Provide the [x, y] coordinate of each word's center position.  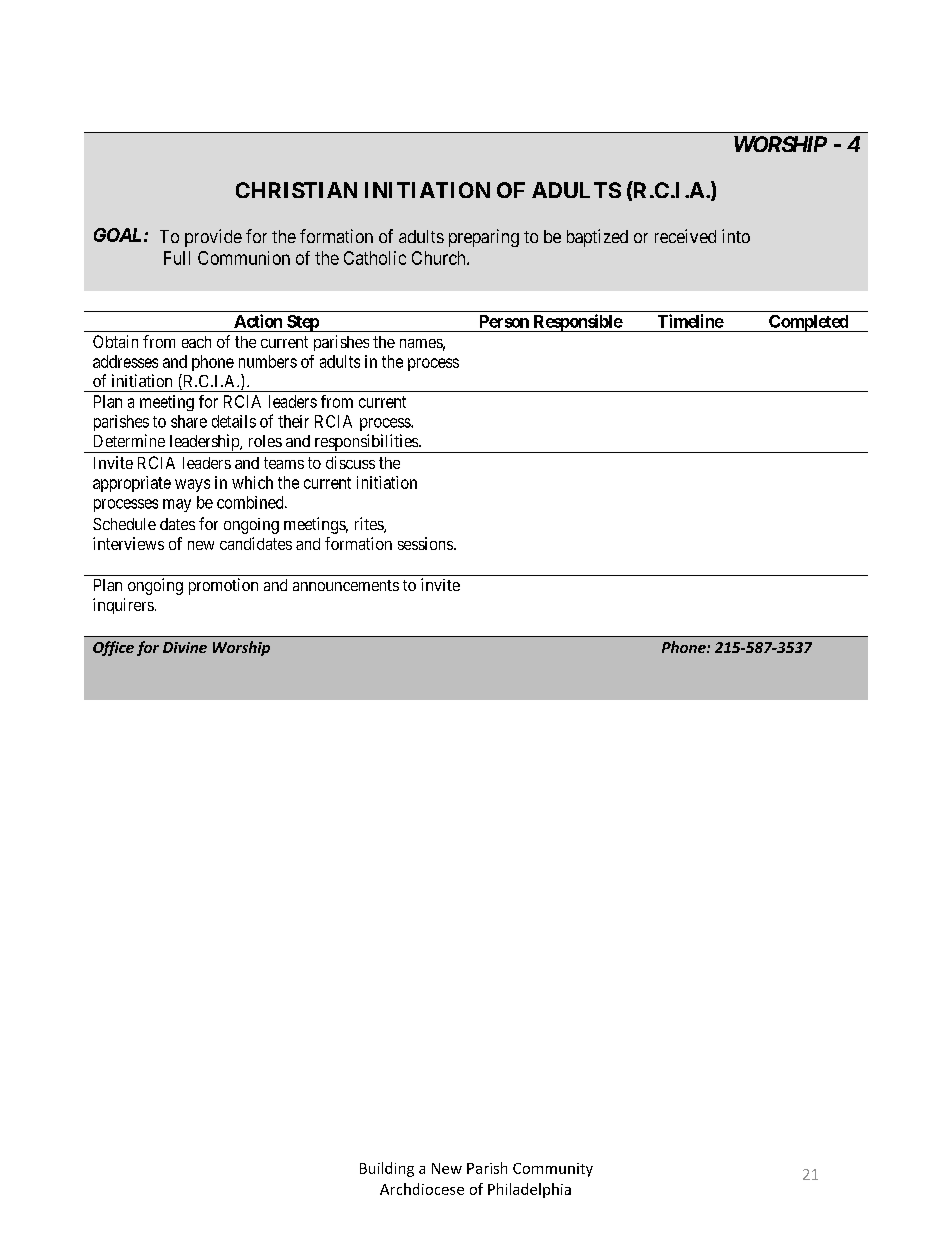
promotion [223, 586]
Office [113, 648]
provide [213, 238]
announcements [346, 585]
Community [553, 1170]
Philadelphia [529, 1190]
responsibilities [366, 443]
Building [387, 1169]
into [736, 236]
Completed [808, 323]
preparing [484, 238]
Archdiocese [422, 1189]
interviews [128, 543]
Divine [185, 647]
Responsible [577, 323]
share [189, 421]
